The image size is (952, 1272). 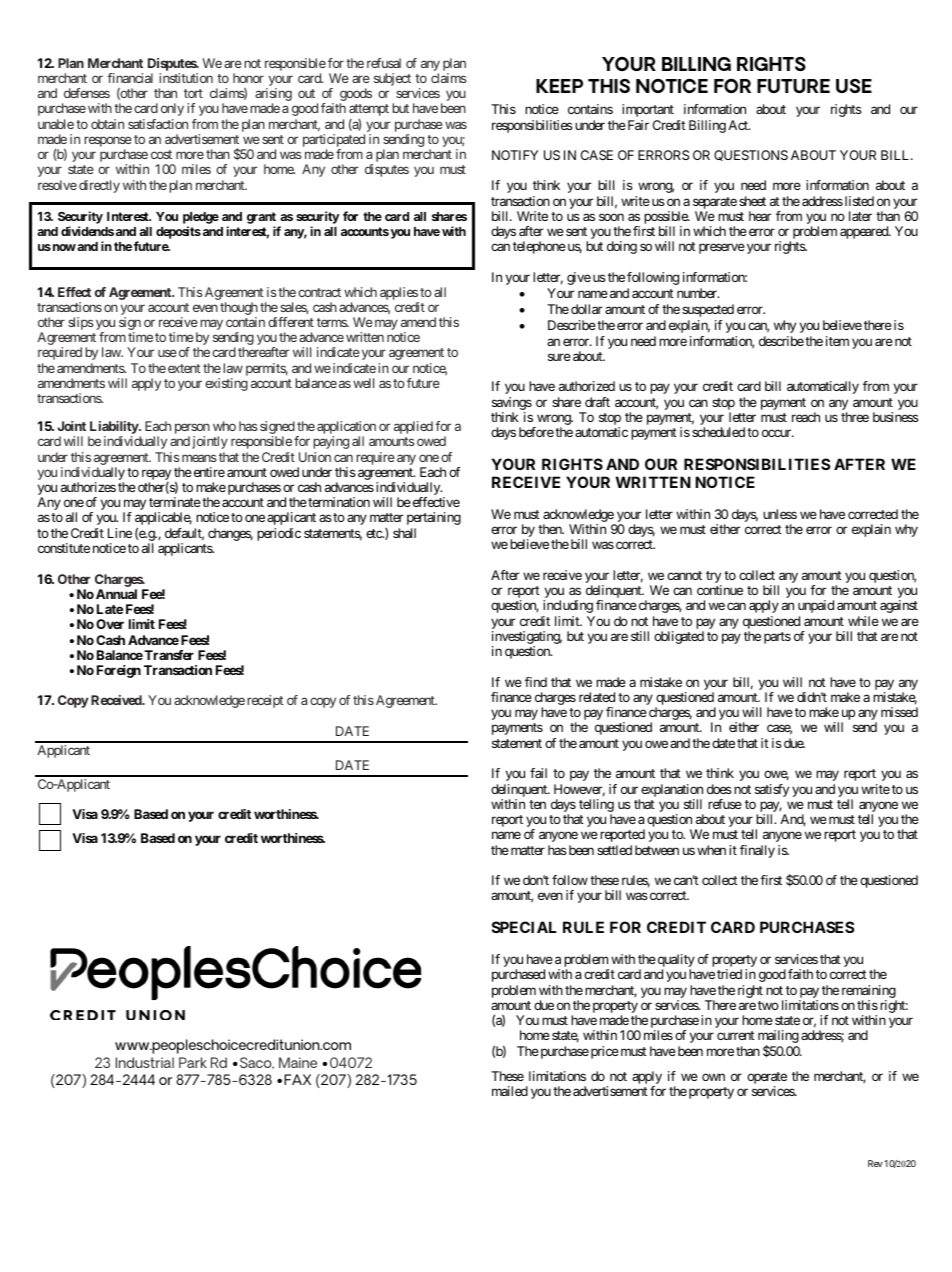 I want to click on KEEP, so click(x=559, y=86).
